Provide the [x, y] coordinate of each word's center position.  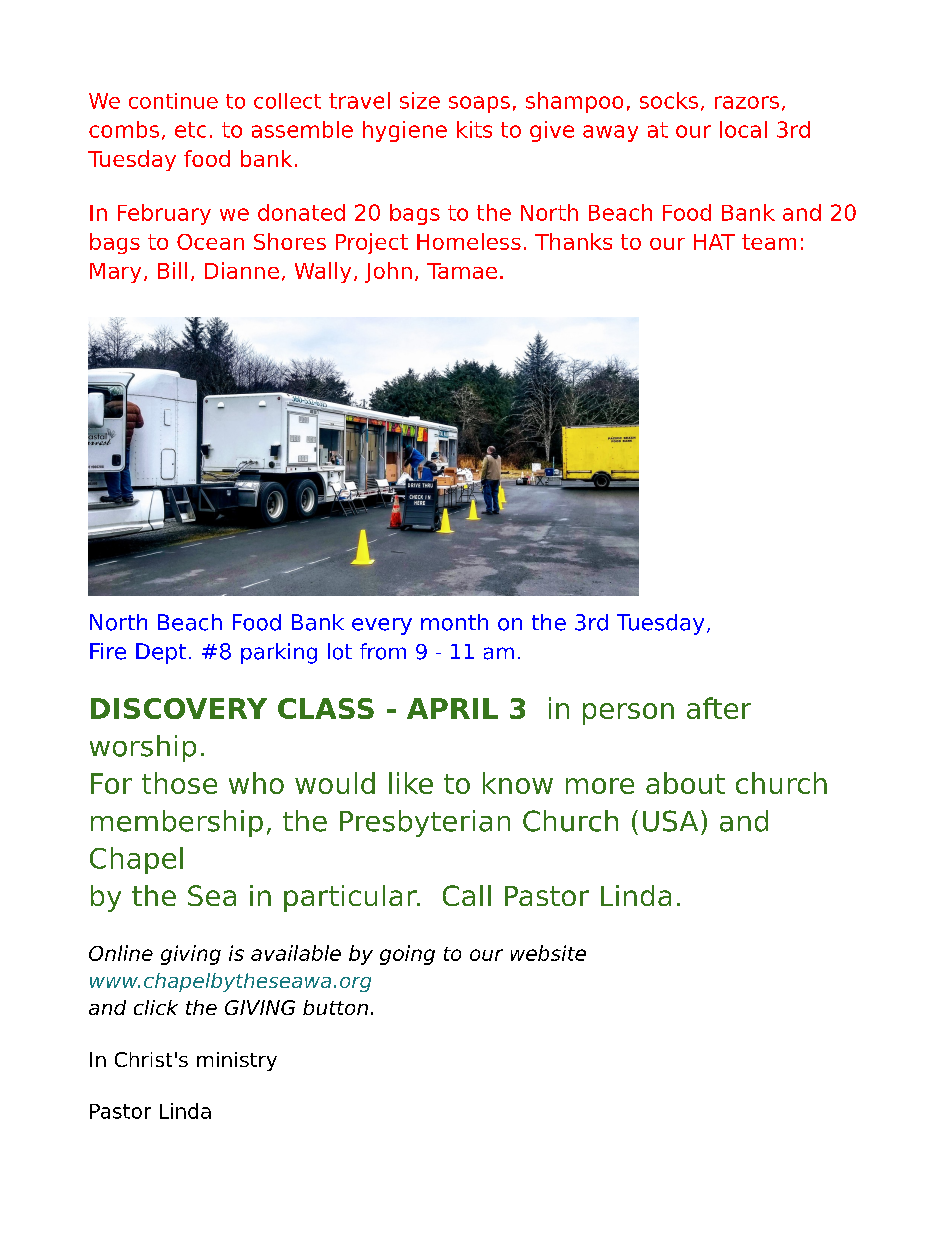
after [719, 708]
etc [190, 130]
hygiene [405, 131]
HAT [714, 242]
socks [669, 100]
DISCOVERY [179, 708]
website [548, 953]
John [388, 272]
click [156, 1007]
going [407, 955]
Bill [172, 270]
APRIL [452, 708]
